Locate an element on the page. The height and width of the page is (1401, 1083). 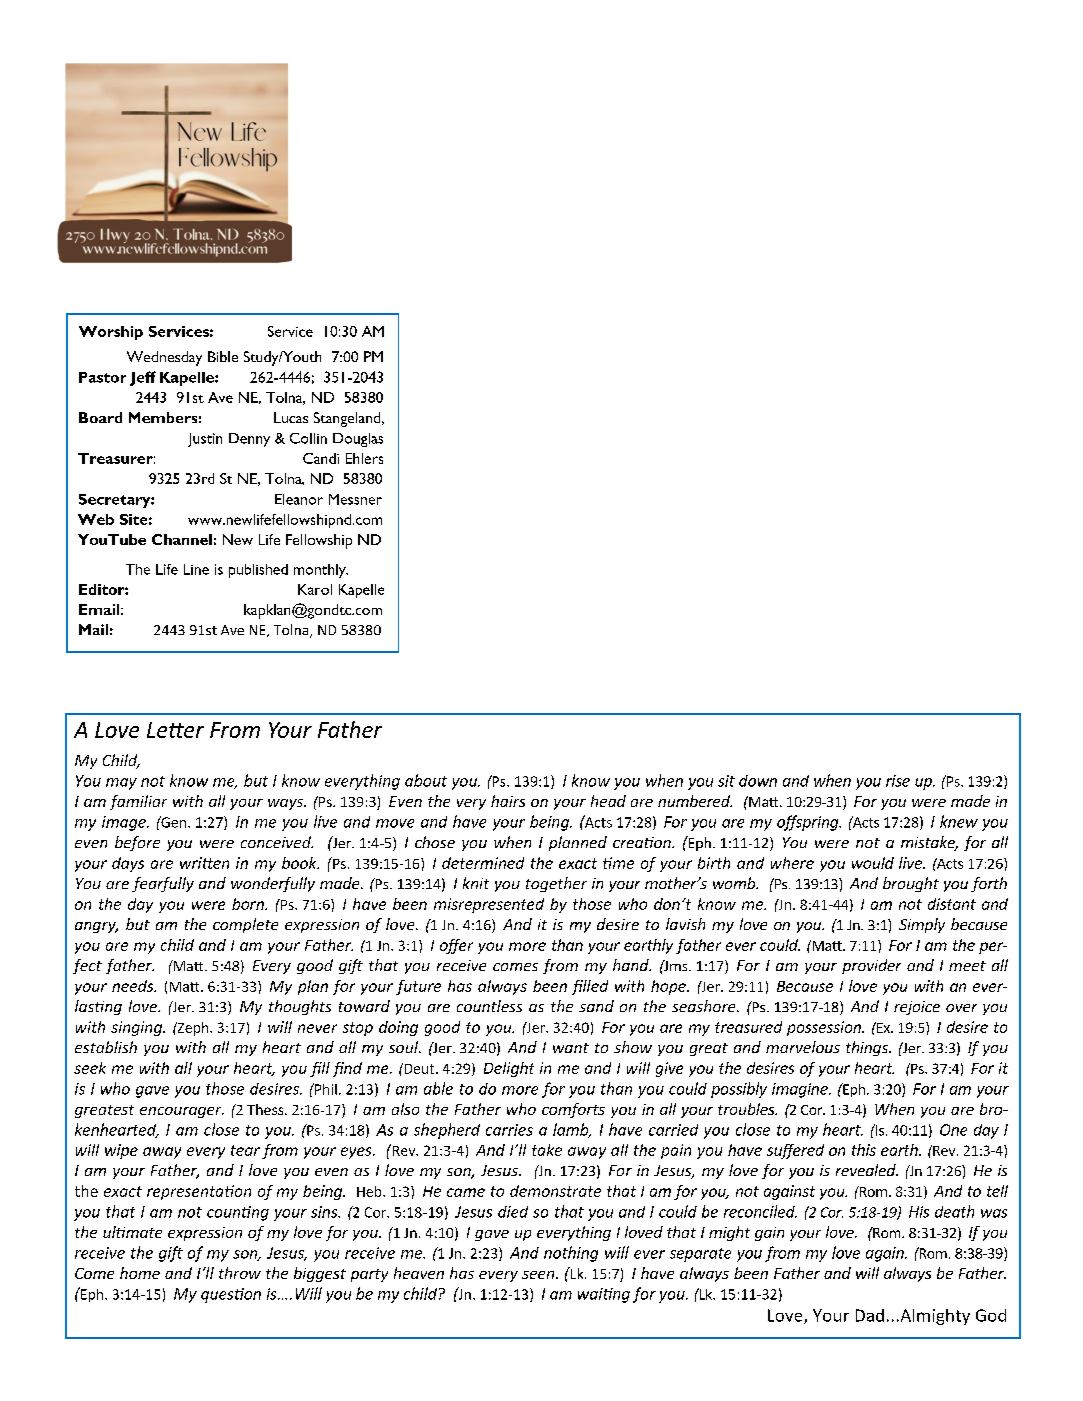
hairs is located at coordinates (508, 801).
